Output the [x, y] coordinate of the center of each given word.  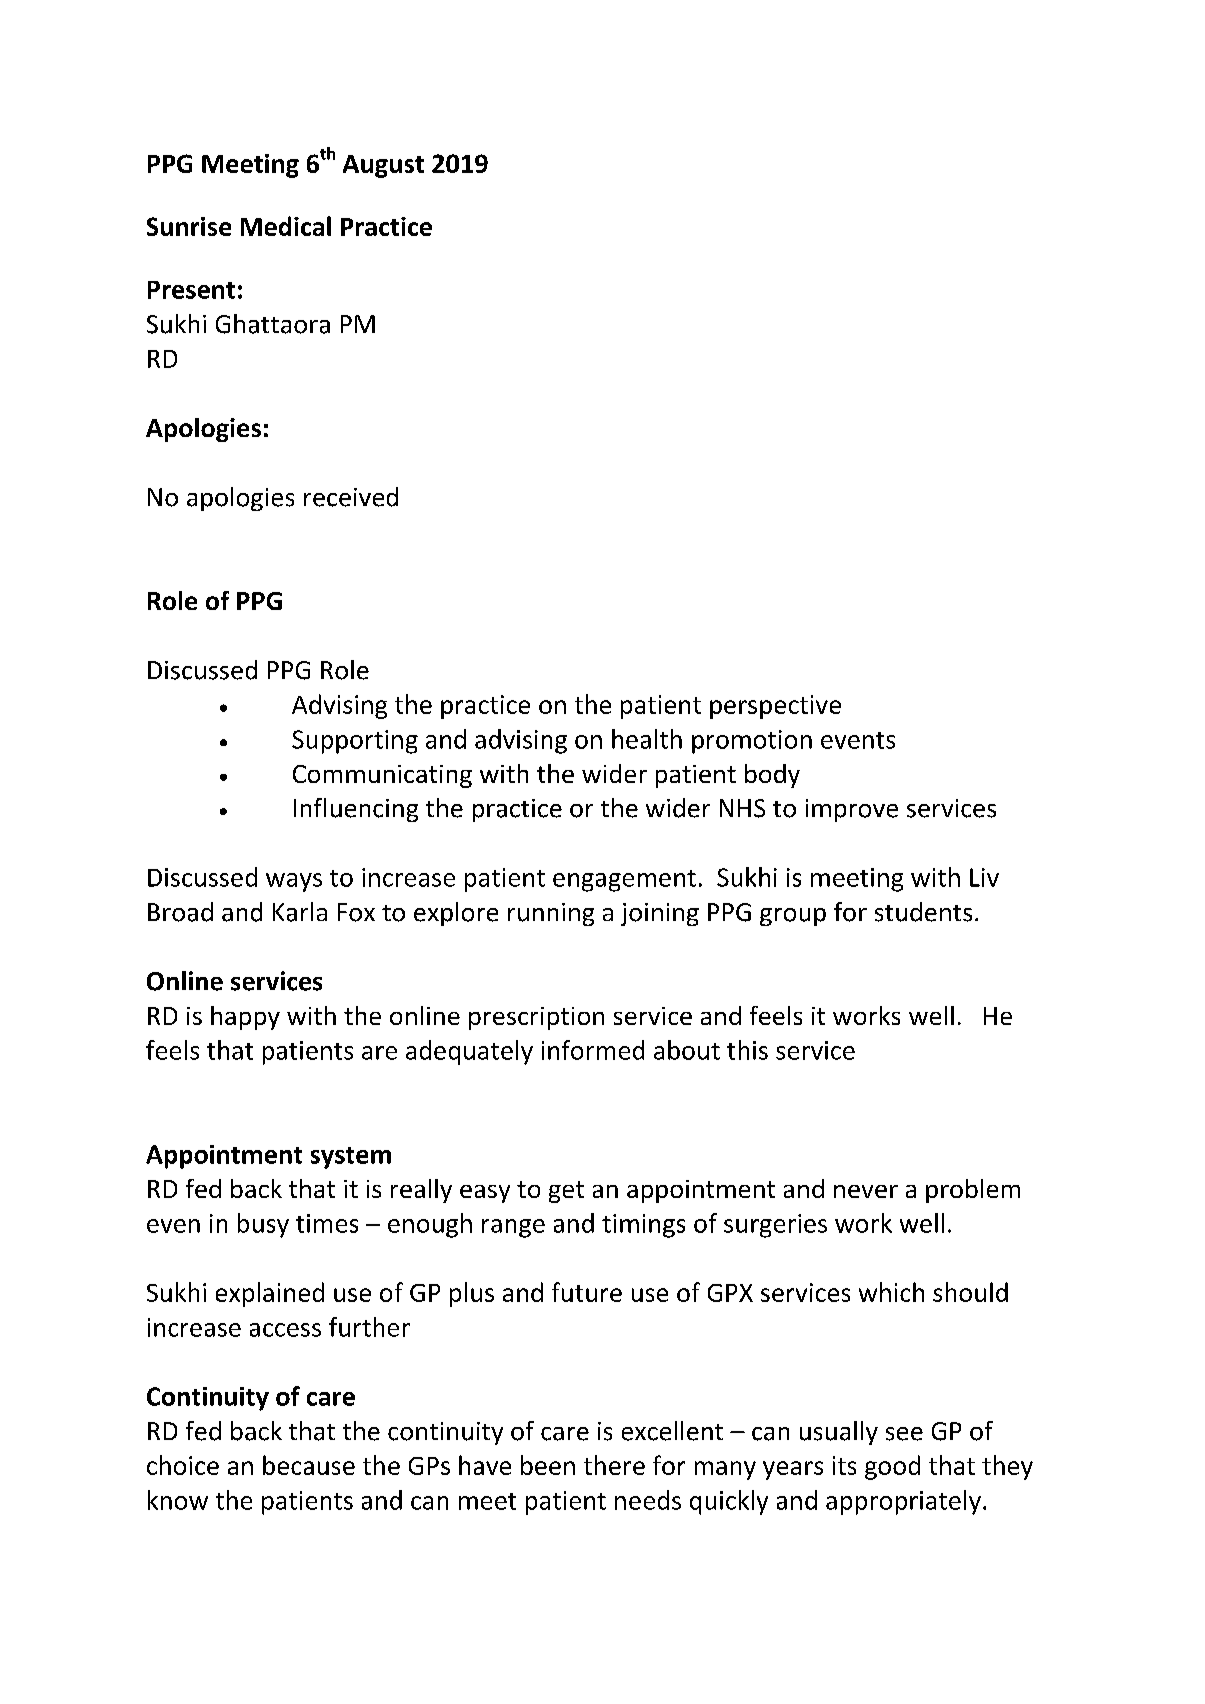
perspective [775, 707]
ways [294, 882]
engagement [624, 881]
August [383, 166]
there [614, 1465]
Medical [286, 226]
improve [852, 810]
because [309, 1465]
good [892, 1467]
